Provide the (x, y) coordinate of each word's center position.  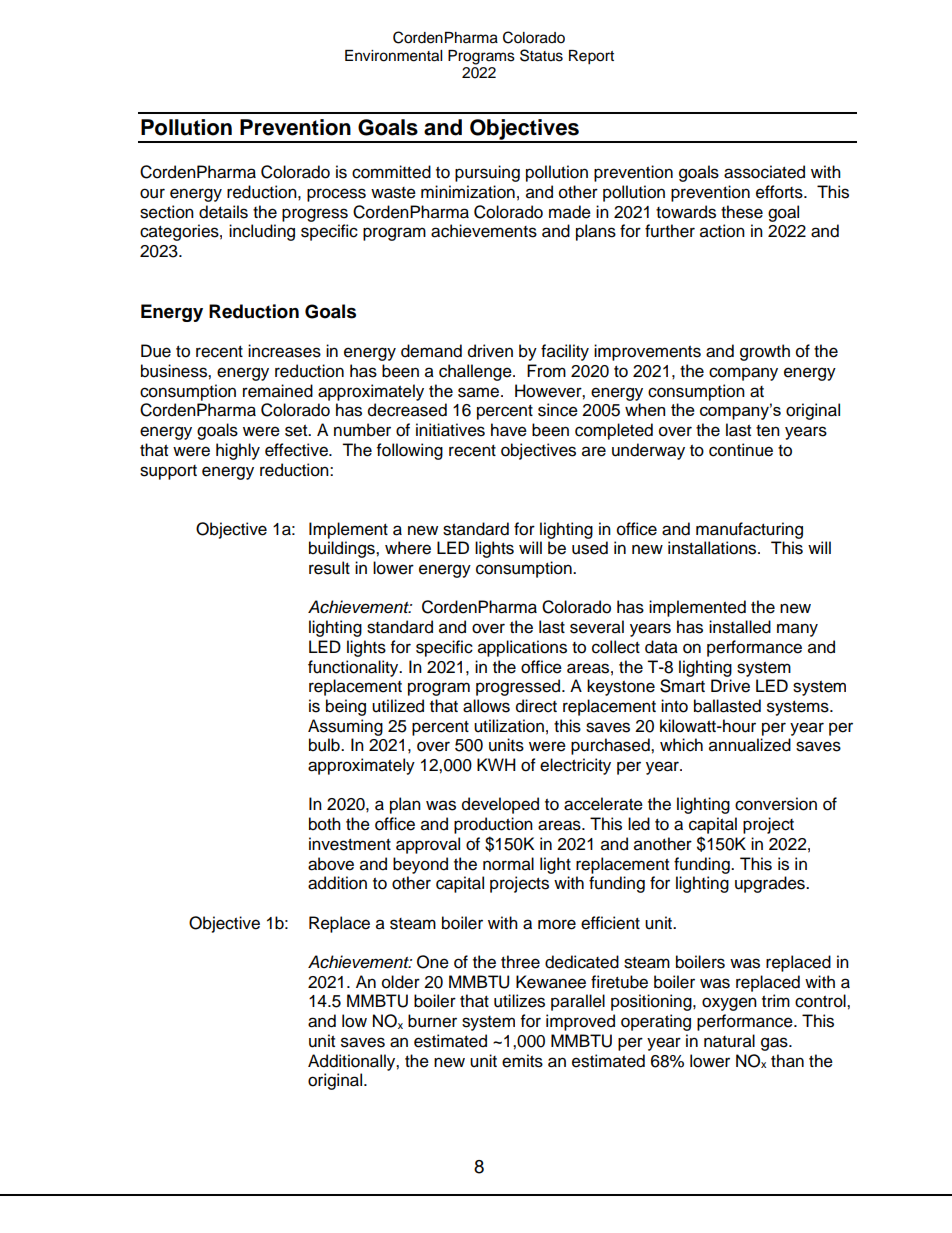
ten (768, 431)
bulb (325, 745)
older (401, 982)
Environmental (393, 56)
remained (278, 391)
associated (764, 172)
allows (486, 706)
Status (541, 55)
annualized (750, 745)
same (478, 392)
